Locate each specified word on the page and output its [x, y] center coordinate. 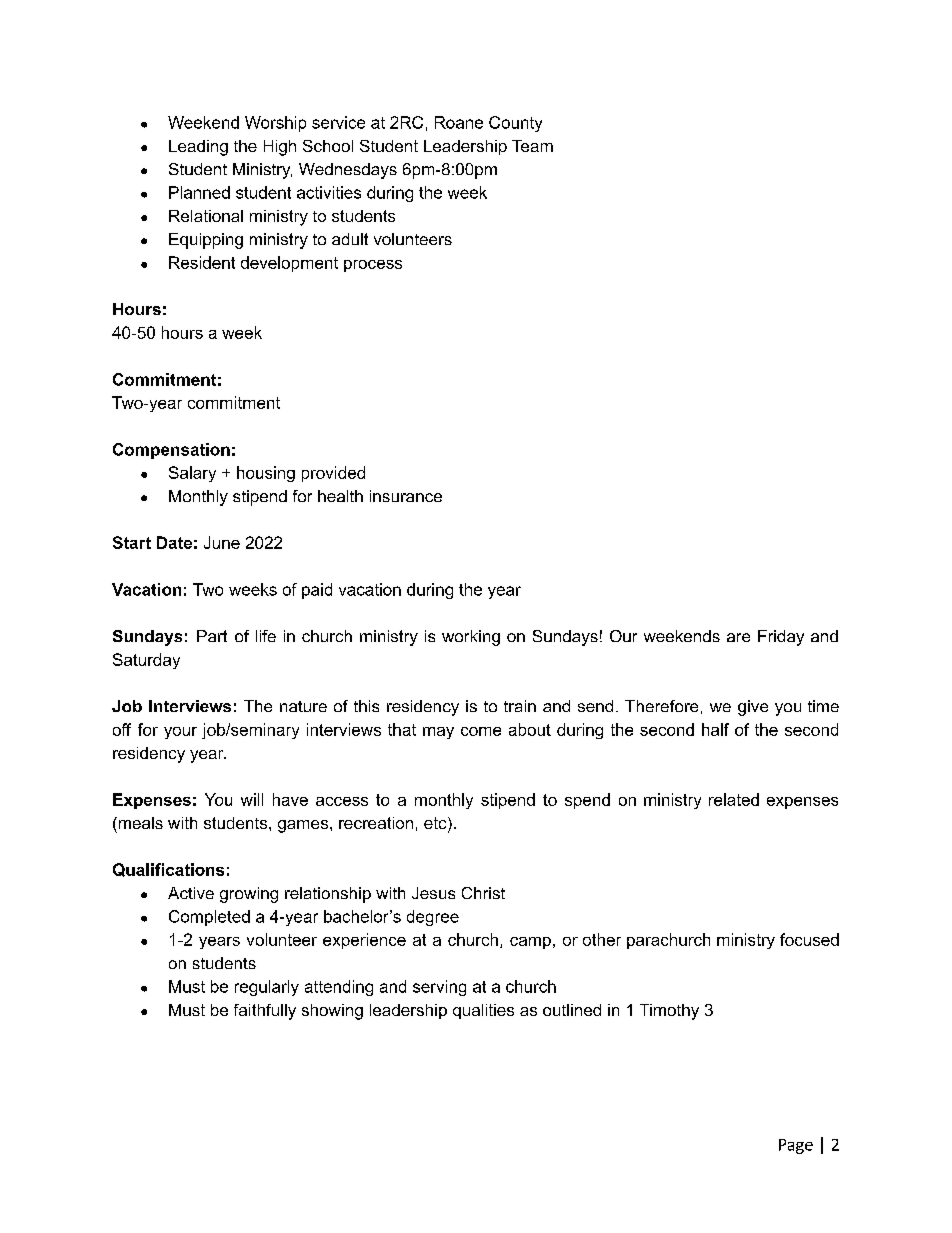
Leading [198, 148]
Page [796, 1146]
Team [532, 146]
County [515, 124]
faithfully [265, 1012]
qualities [483, 1011]
